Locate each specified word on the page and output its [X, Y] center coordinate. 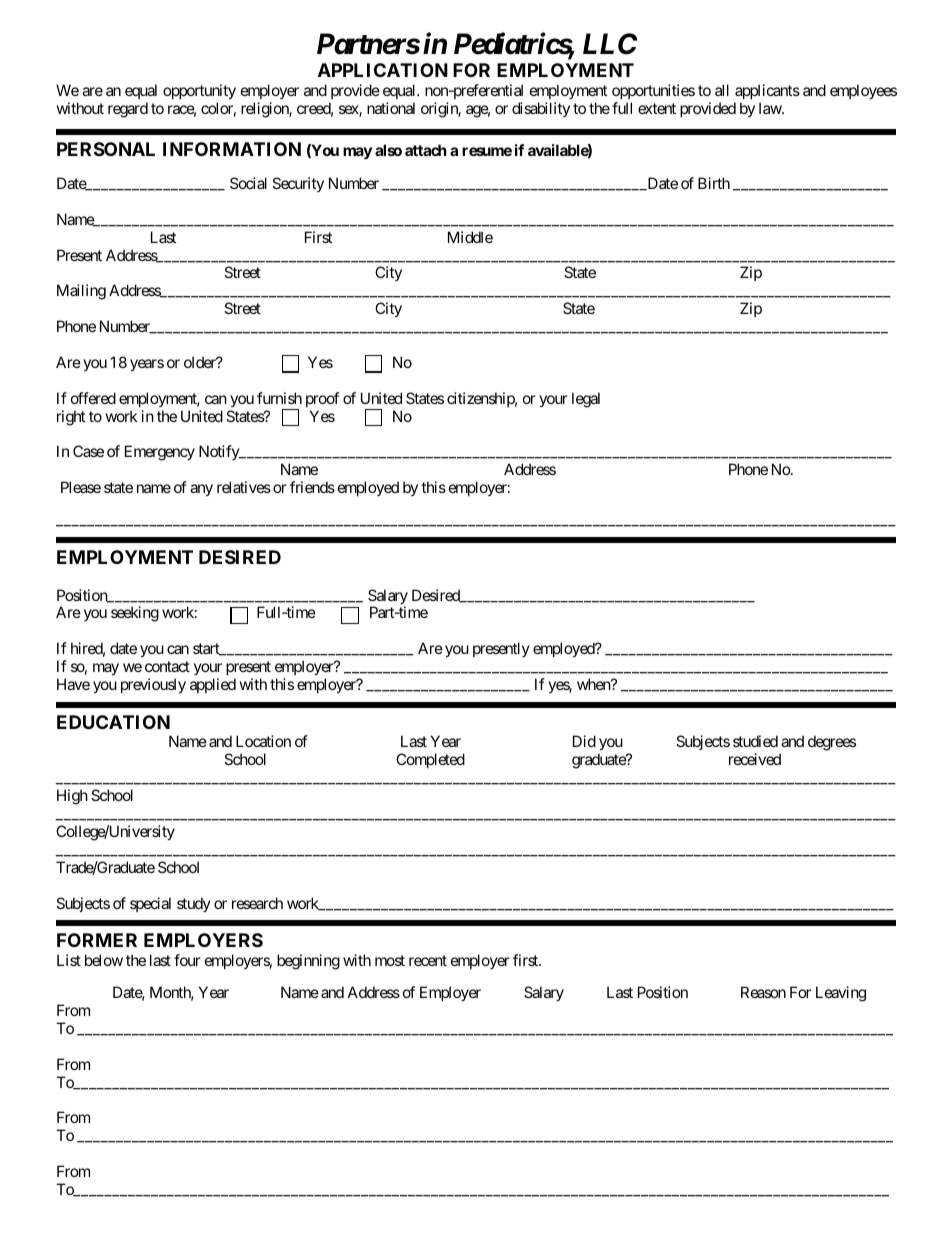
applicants [767, 91]
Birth [714, 183]
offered [93, 398]
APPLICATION [383, 70]
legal [586, 400]
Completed [430, 760]
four [187, 960]
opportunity [199, 91]
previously [153, 685]
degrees [832, 743]
